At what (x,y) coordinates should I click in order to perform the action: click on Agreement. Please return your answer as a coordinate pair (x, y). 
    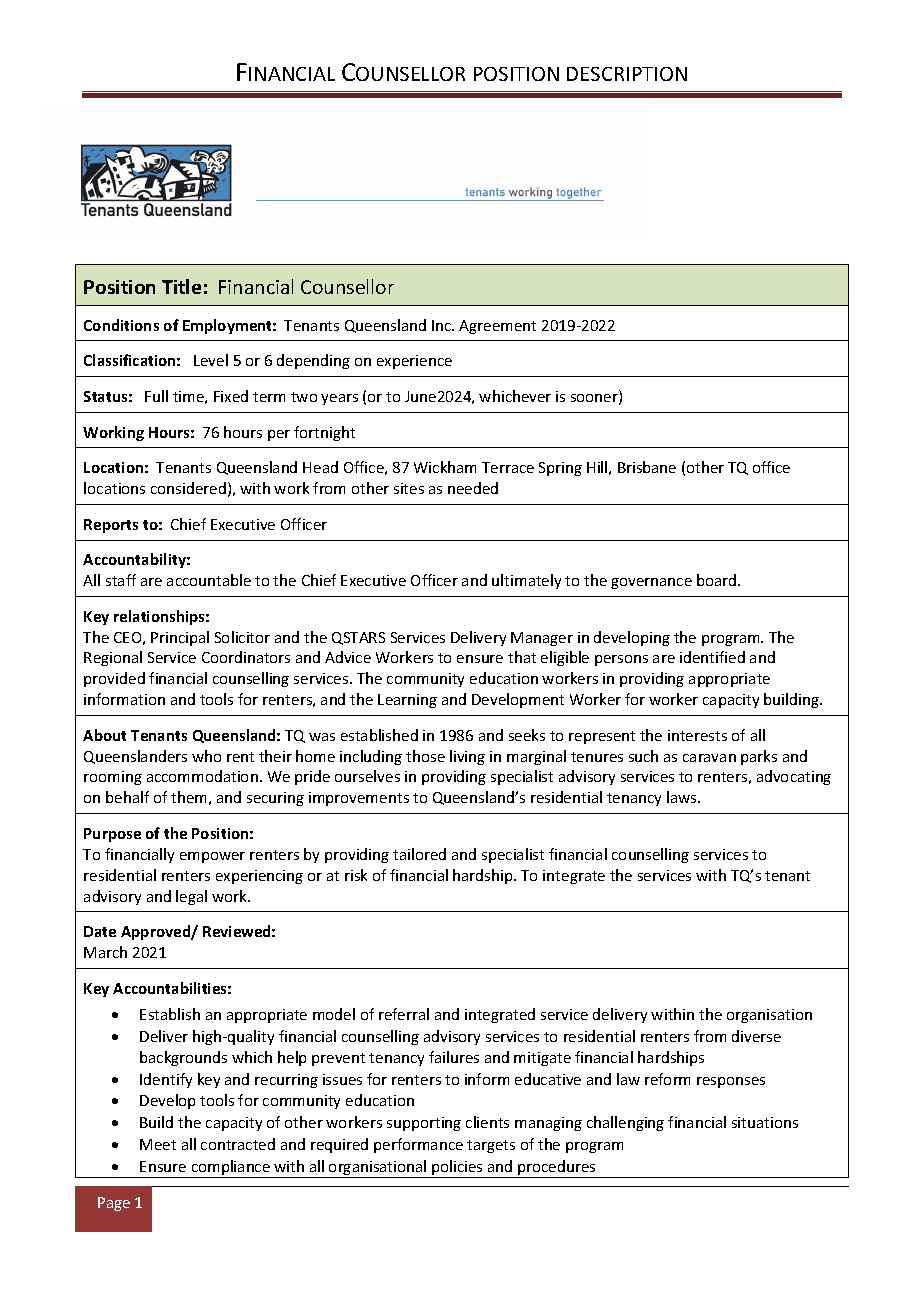
    Looking at the image, I should click on (497, 327).
